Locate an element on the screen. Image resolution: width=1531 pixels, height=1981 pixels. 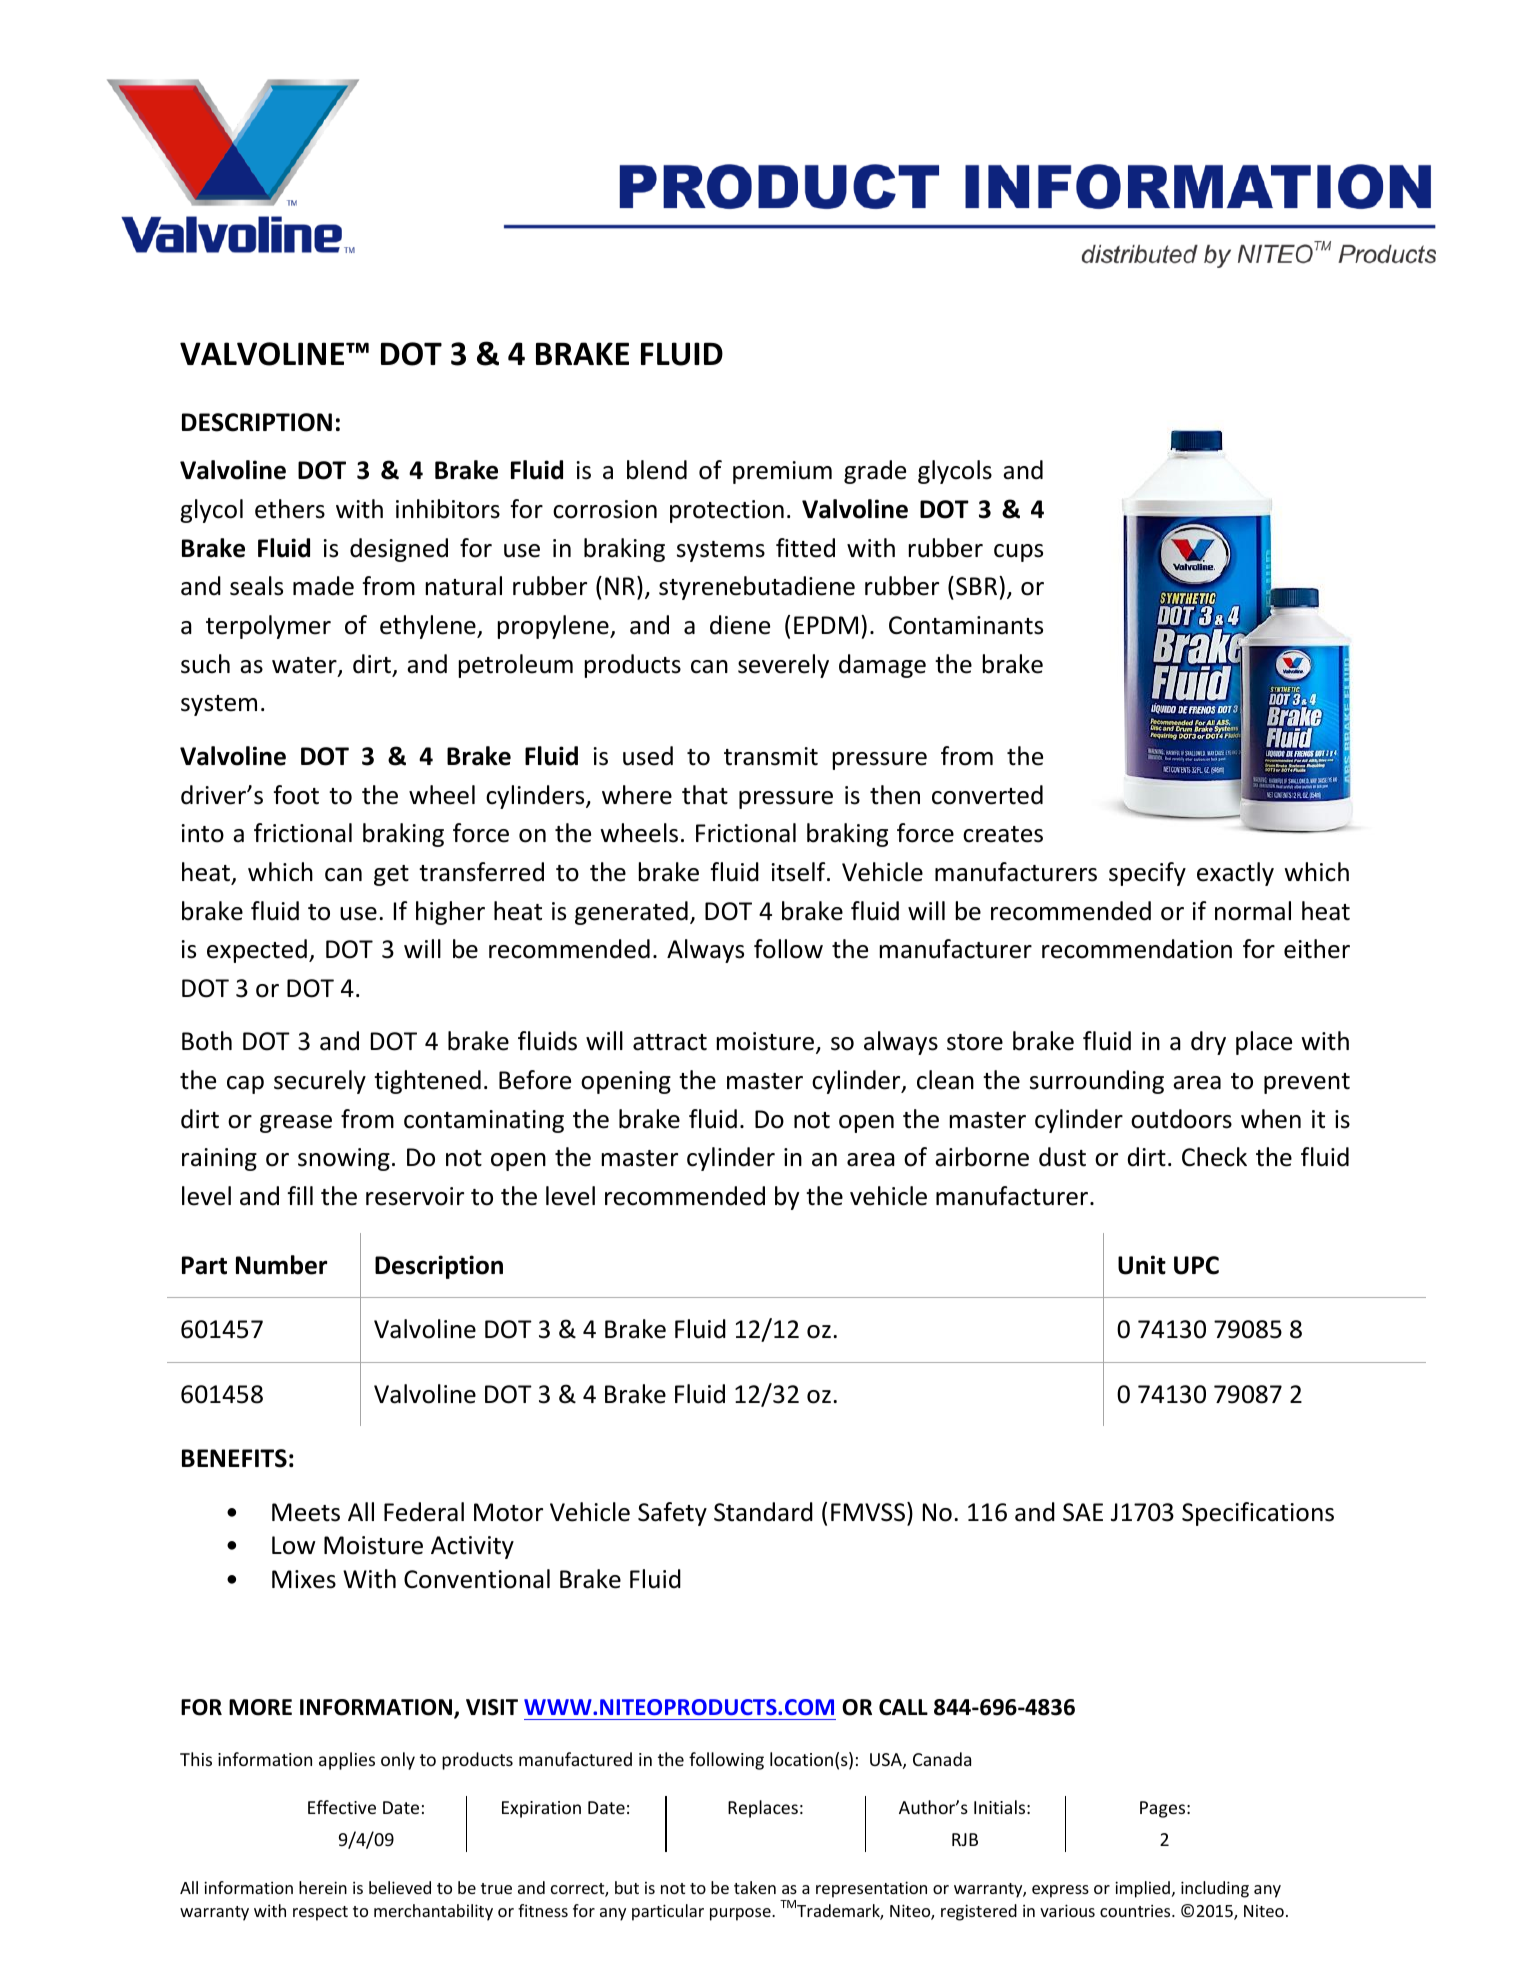
Standard is located at coordinates (763, 1512).
